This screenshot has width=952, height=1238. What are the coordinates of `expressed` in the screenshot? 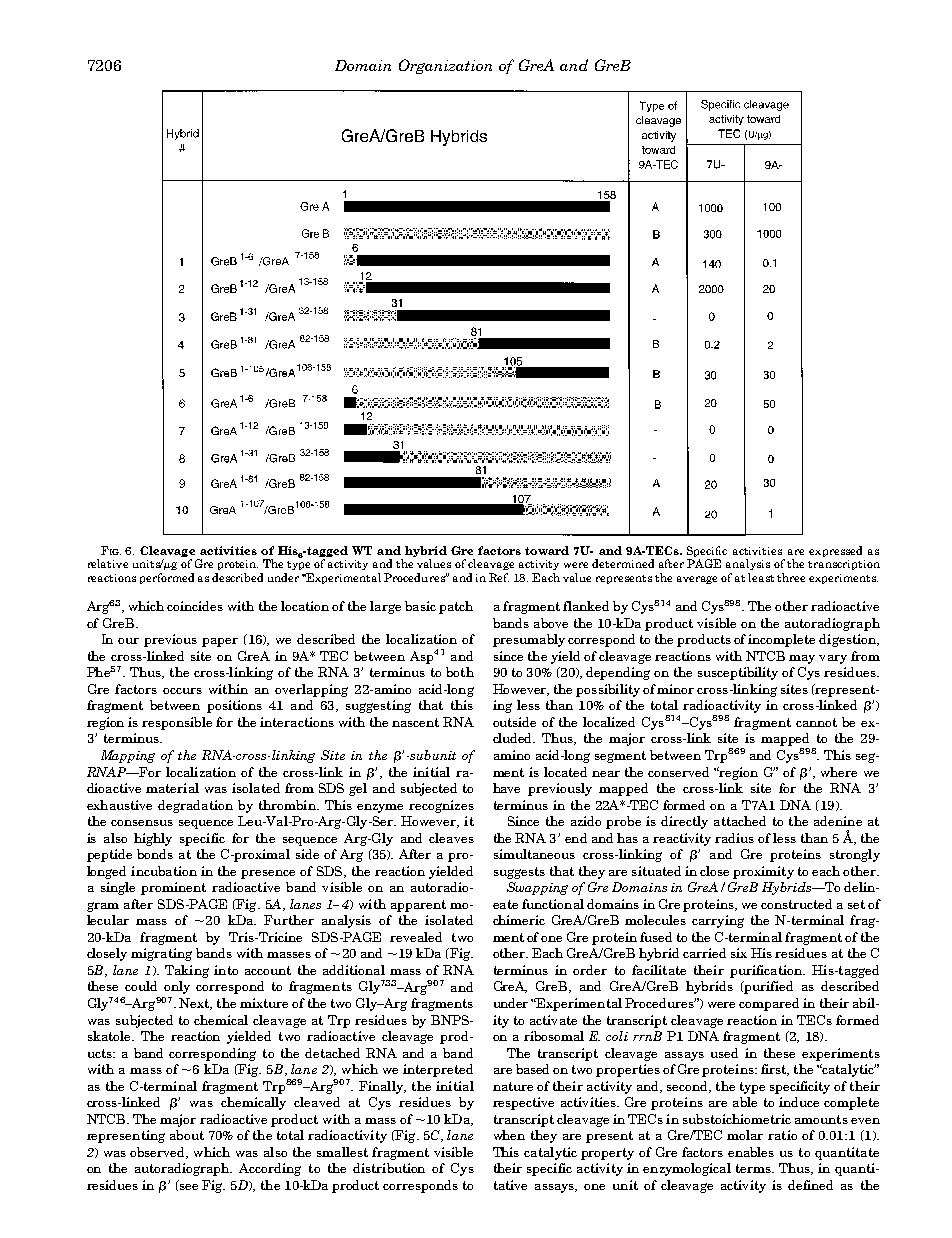 It's located at (835, 551).
